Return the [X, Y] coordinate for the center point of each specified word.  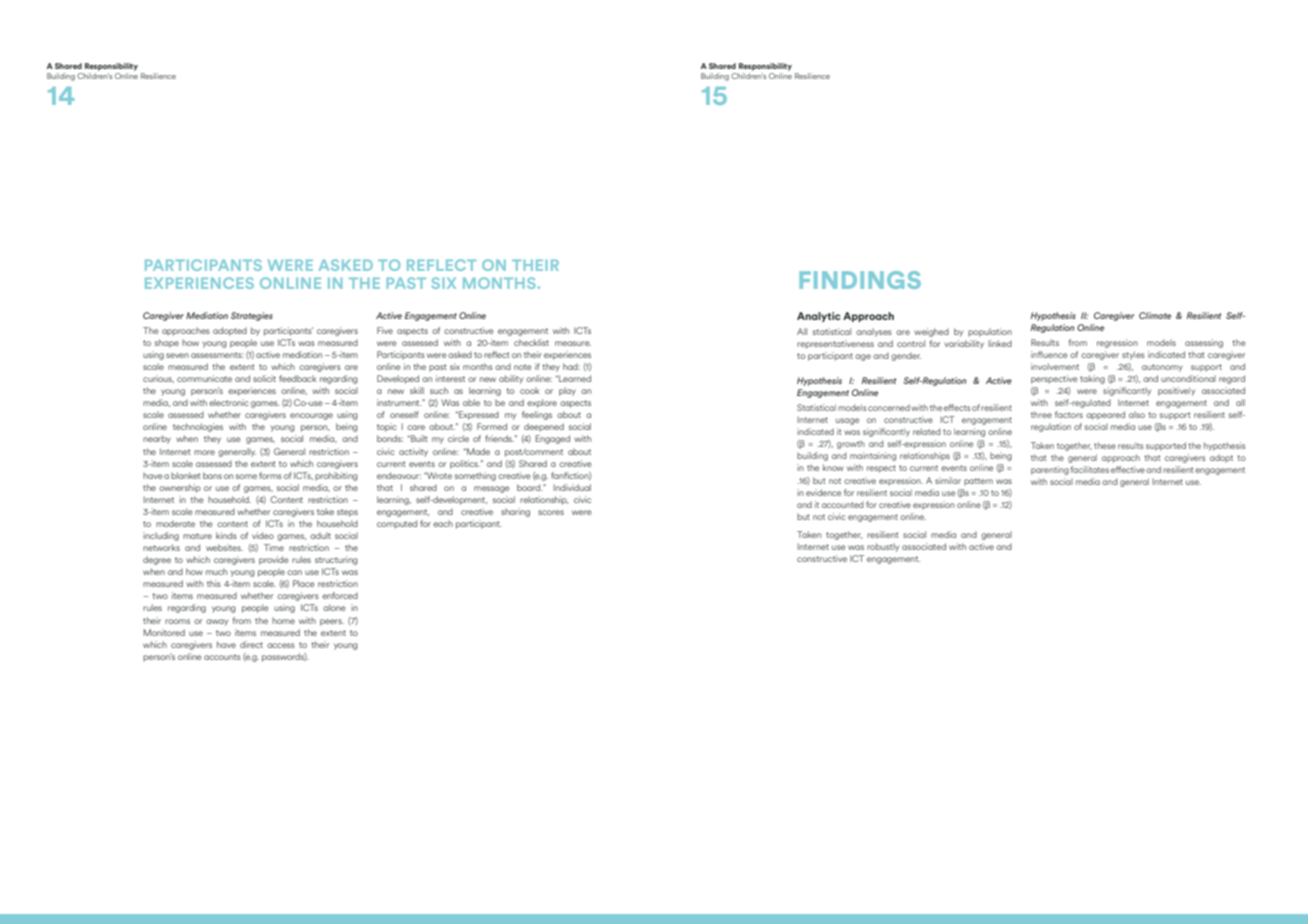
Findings [860, 280]
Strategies [252, 316]
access [281, 645]
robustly [883, 547]
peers [332, 622]
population [990, 332]
